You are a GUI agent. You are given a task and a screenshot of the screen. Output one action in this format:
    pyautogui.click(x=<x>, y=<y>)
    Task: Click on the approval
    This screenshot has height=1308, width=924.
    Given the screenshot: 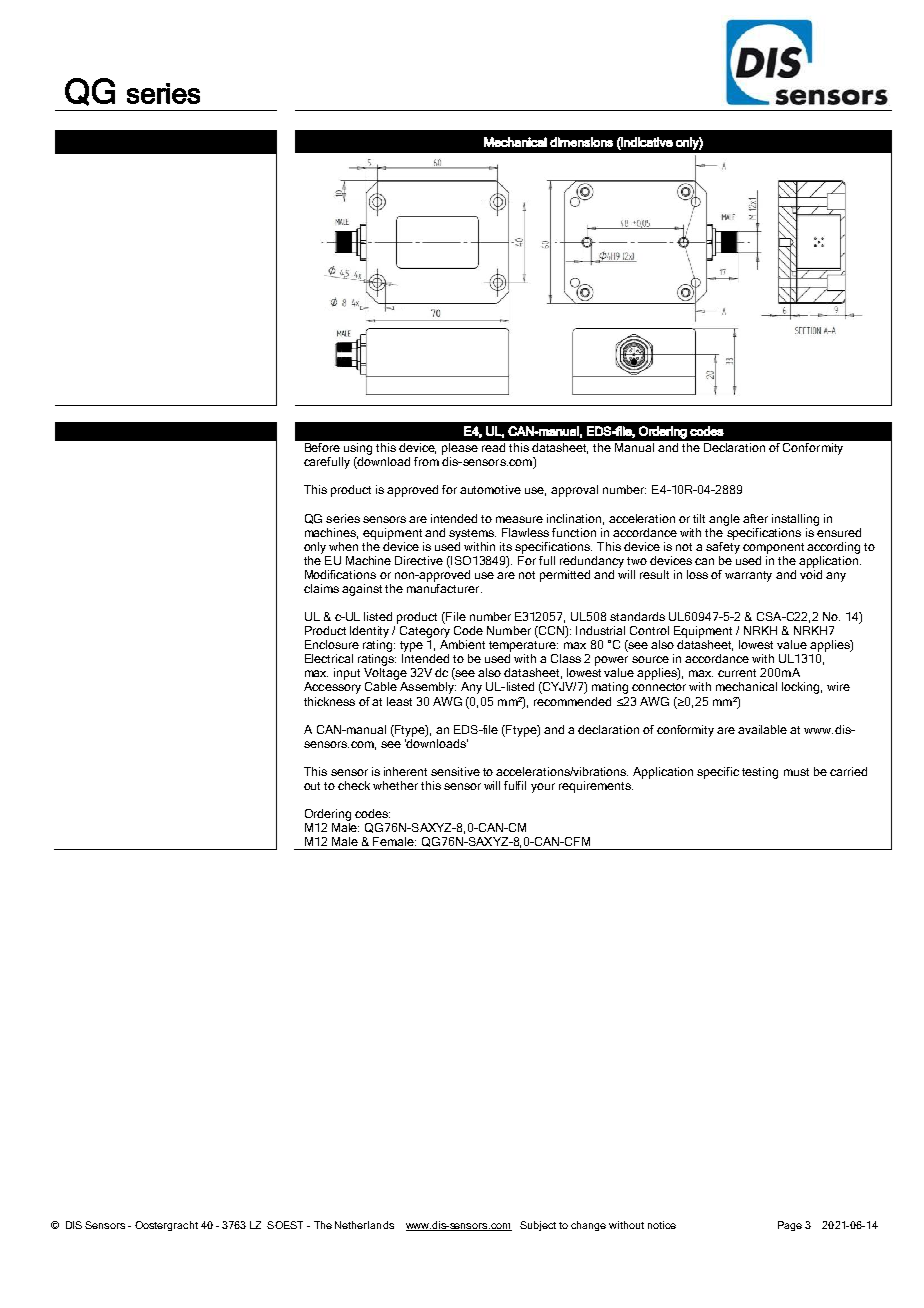 What is the action you would take?
    pyautogui.click(x=574, y=491)
